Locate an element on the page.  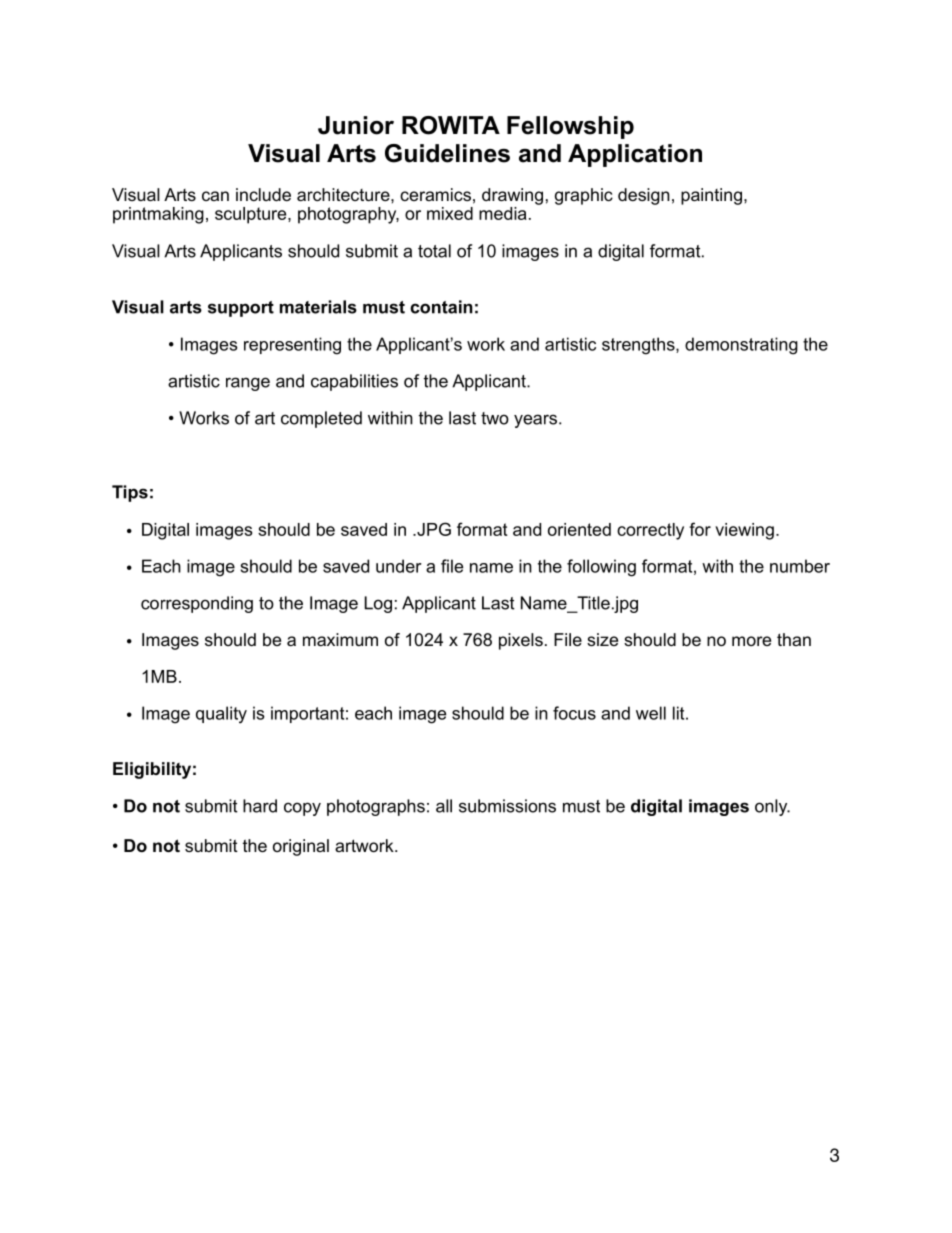
include is located at coordinates (263, 194).
